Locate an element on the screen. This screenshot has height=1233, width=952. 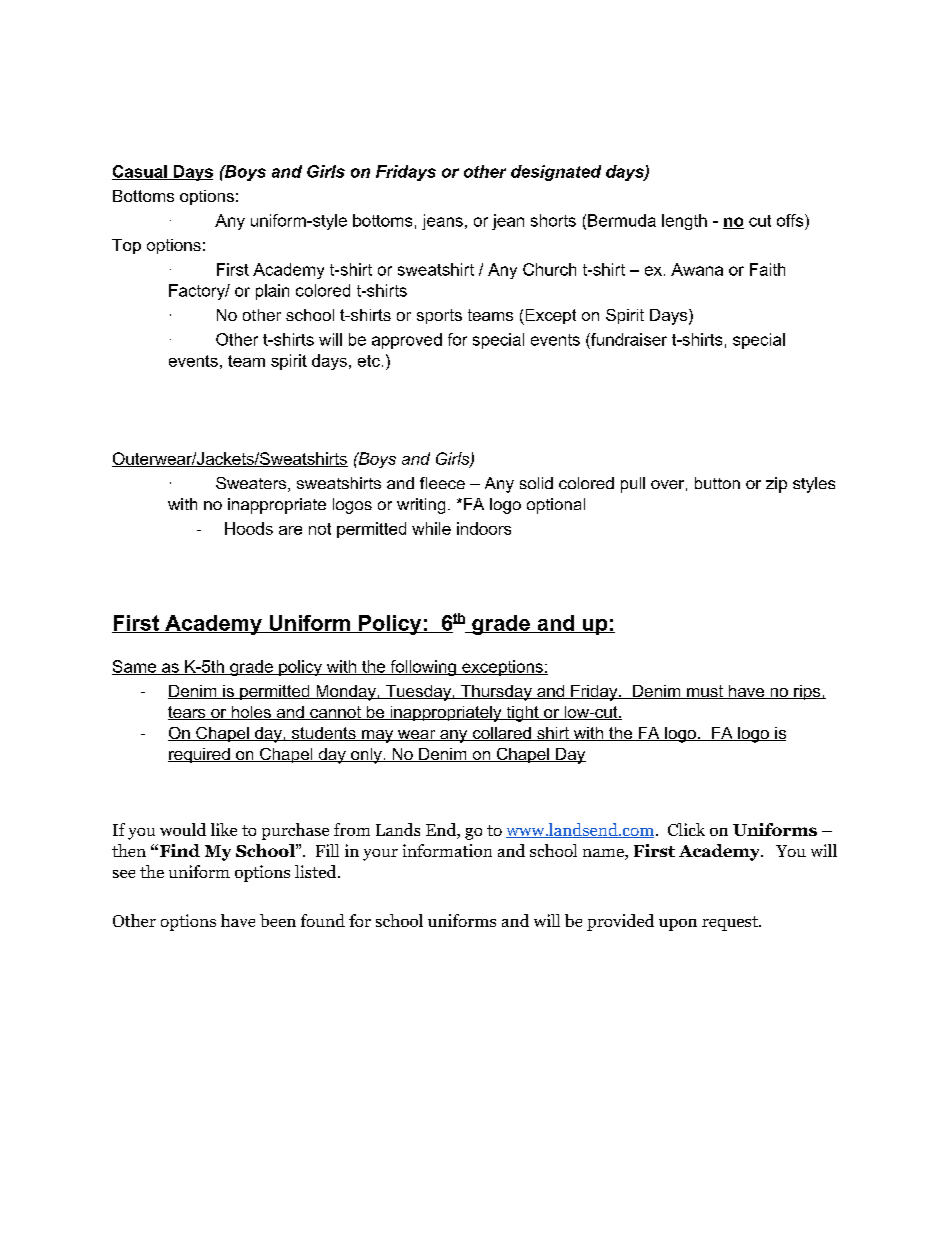
Sweaters is located at coordinates (252, 484).
